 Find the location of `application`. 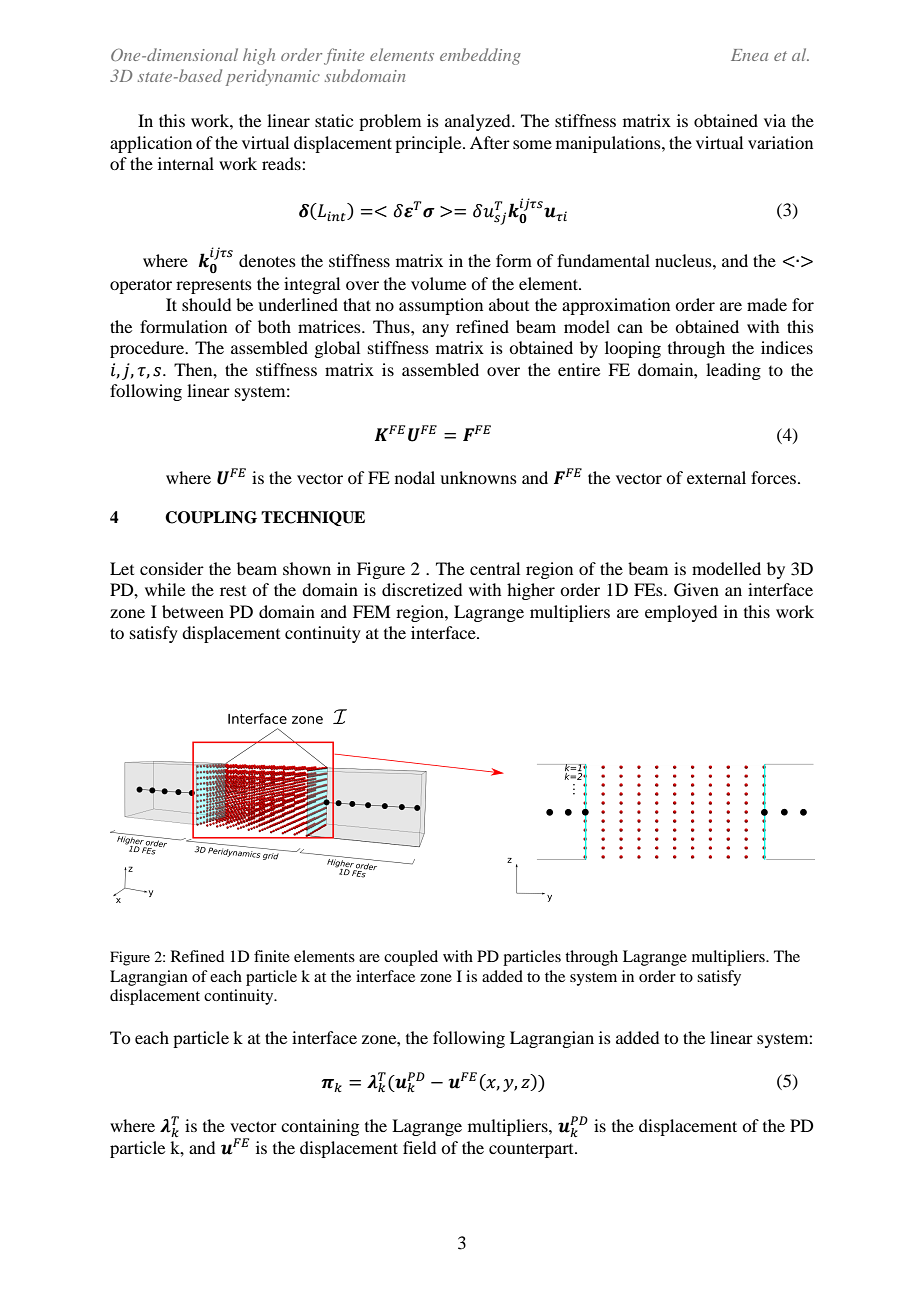

application is located at coordinates (151, 144).
